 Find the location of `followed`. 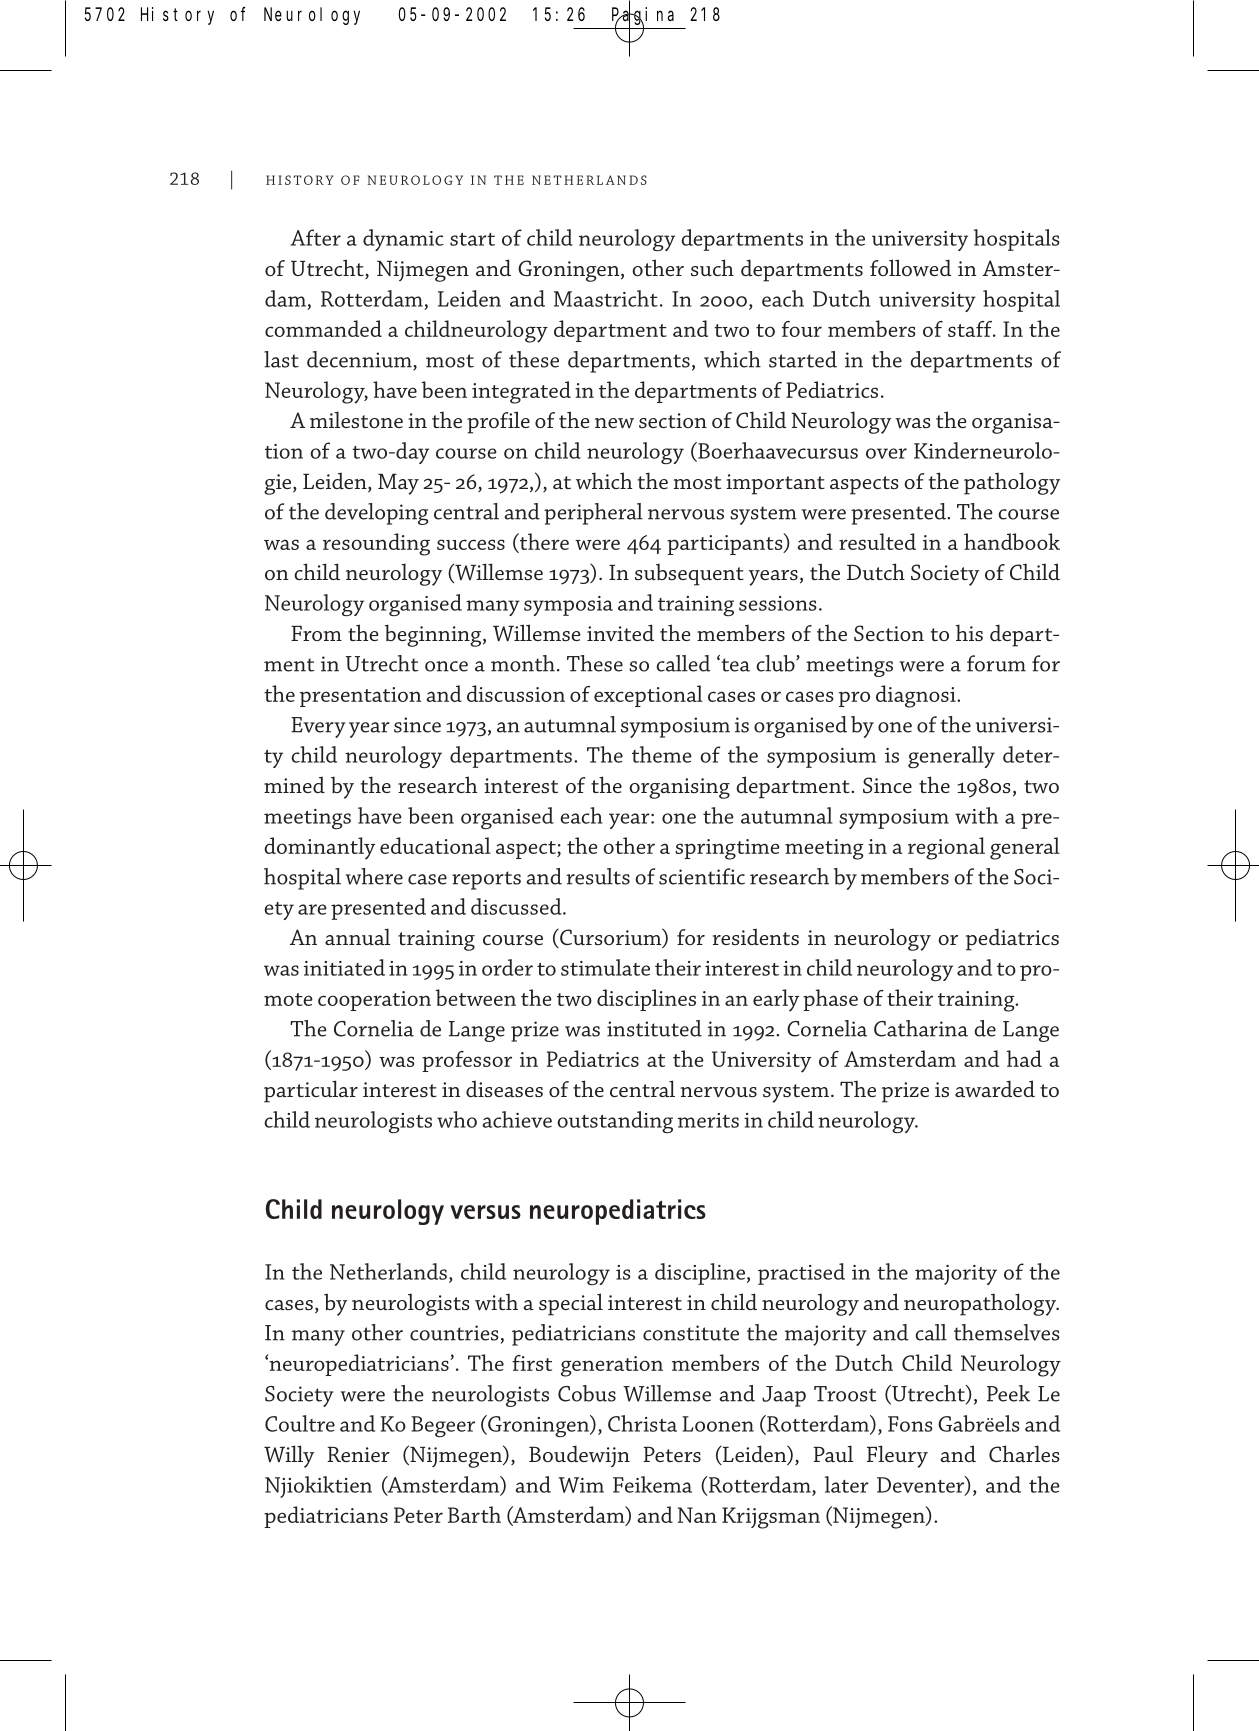

followed is located at coordinates (910, 267).
